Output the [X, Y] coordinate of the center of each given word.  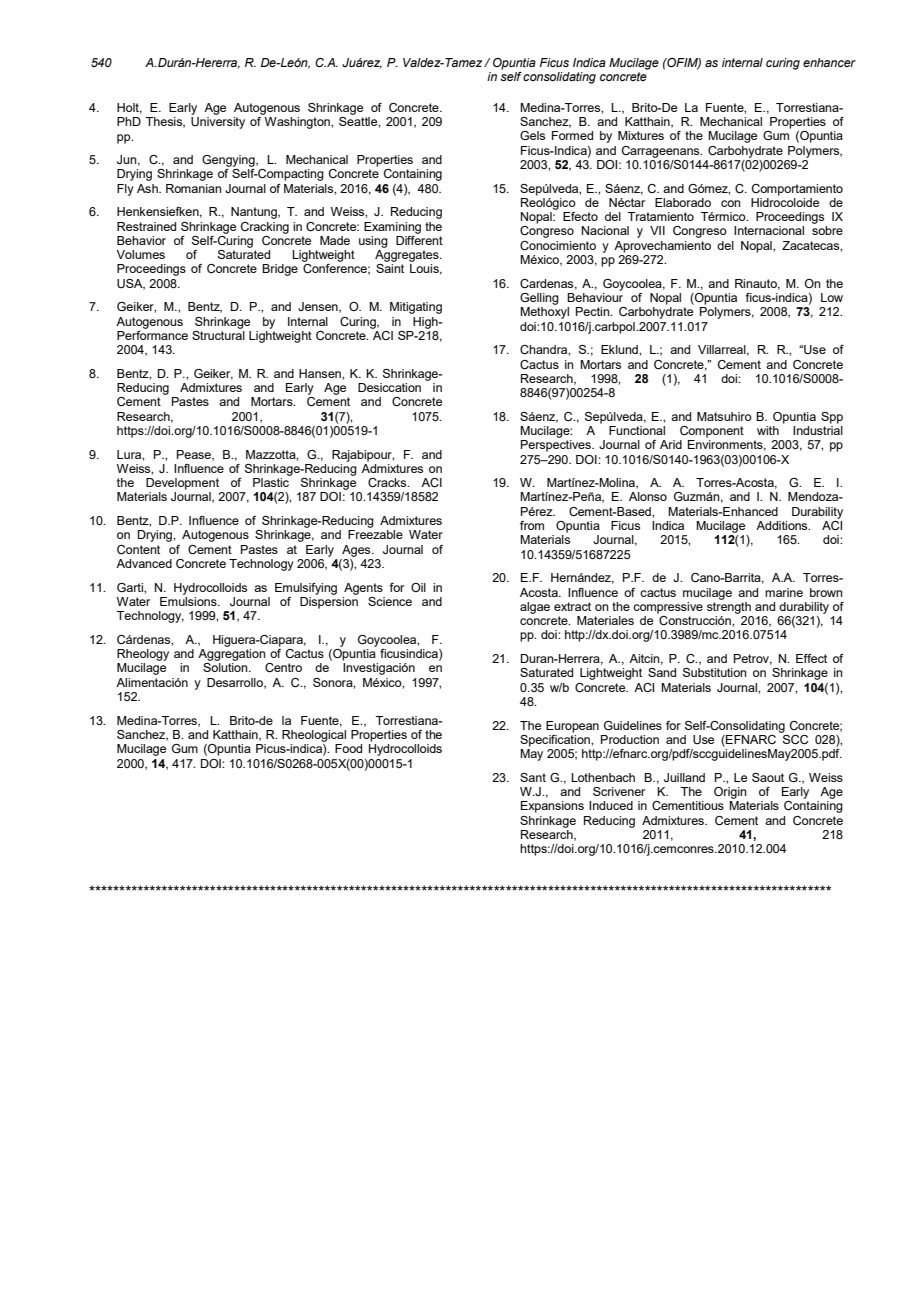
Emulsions [189, 600]
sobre [827, 230]
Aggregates [408, 256]
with [768, 430]
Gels [532, 135]
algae [535, 608]
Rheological [314, 736]
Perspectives [557, 446]
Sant [533, 777]
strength [729, 606]
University [218, 123]
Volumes [140, 254]
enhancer [829, 62]
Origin [730, 793]
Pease [195, 455]
